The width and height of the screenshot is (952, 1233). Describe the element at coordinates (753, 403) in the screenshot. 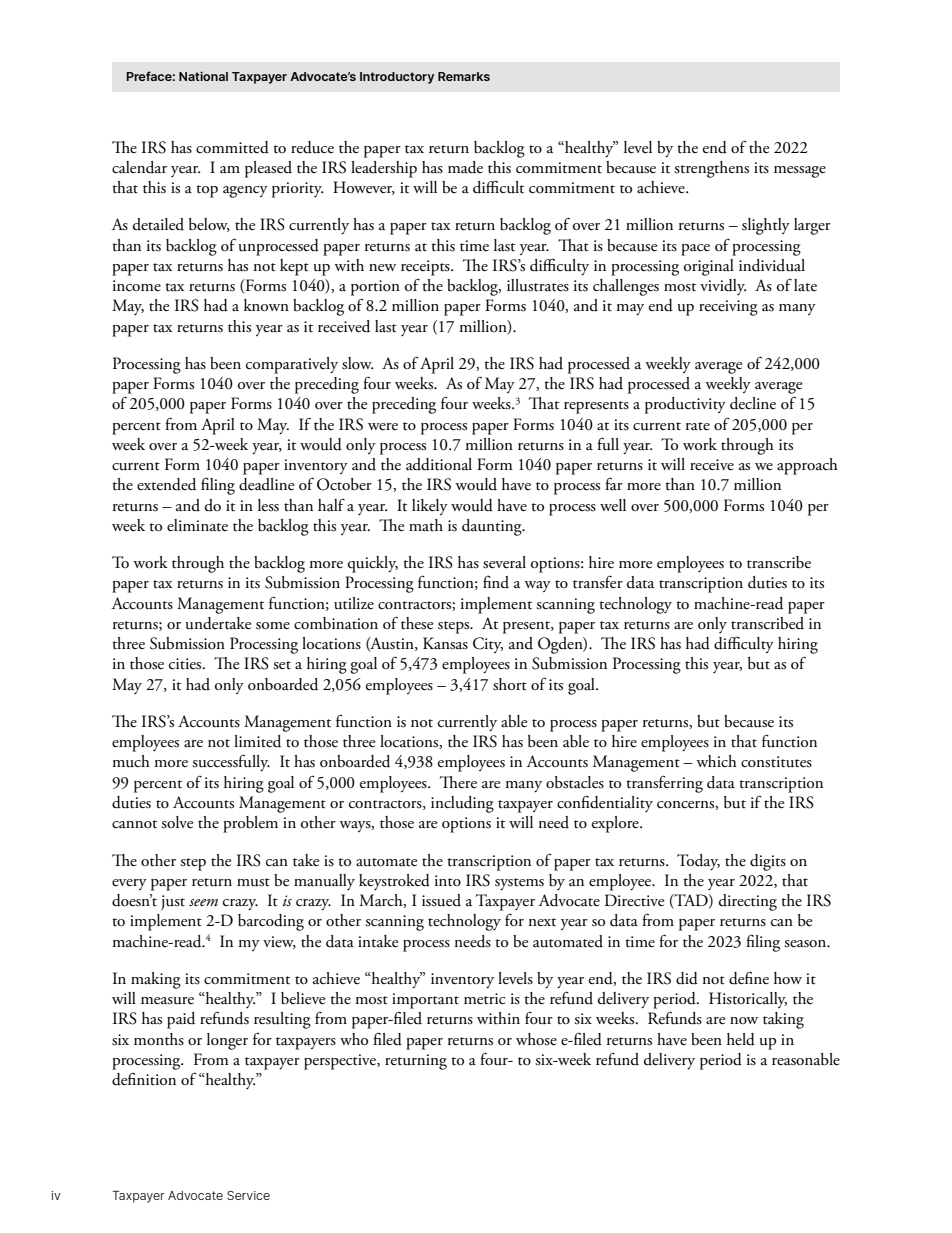

I see `decline` at that location.
